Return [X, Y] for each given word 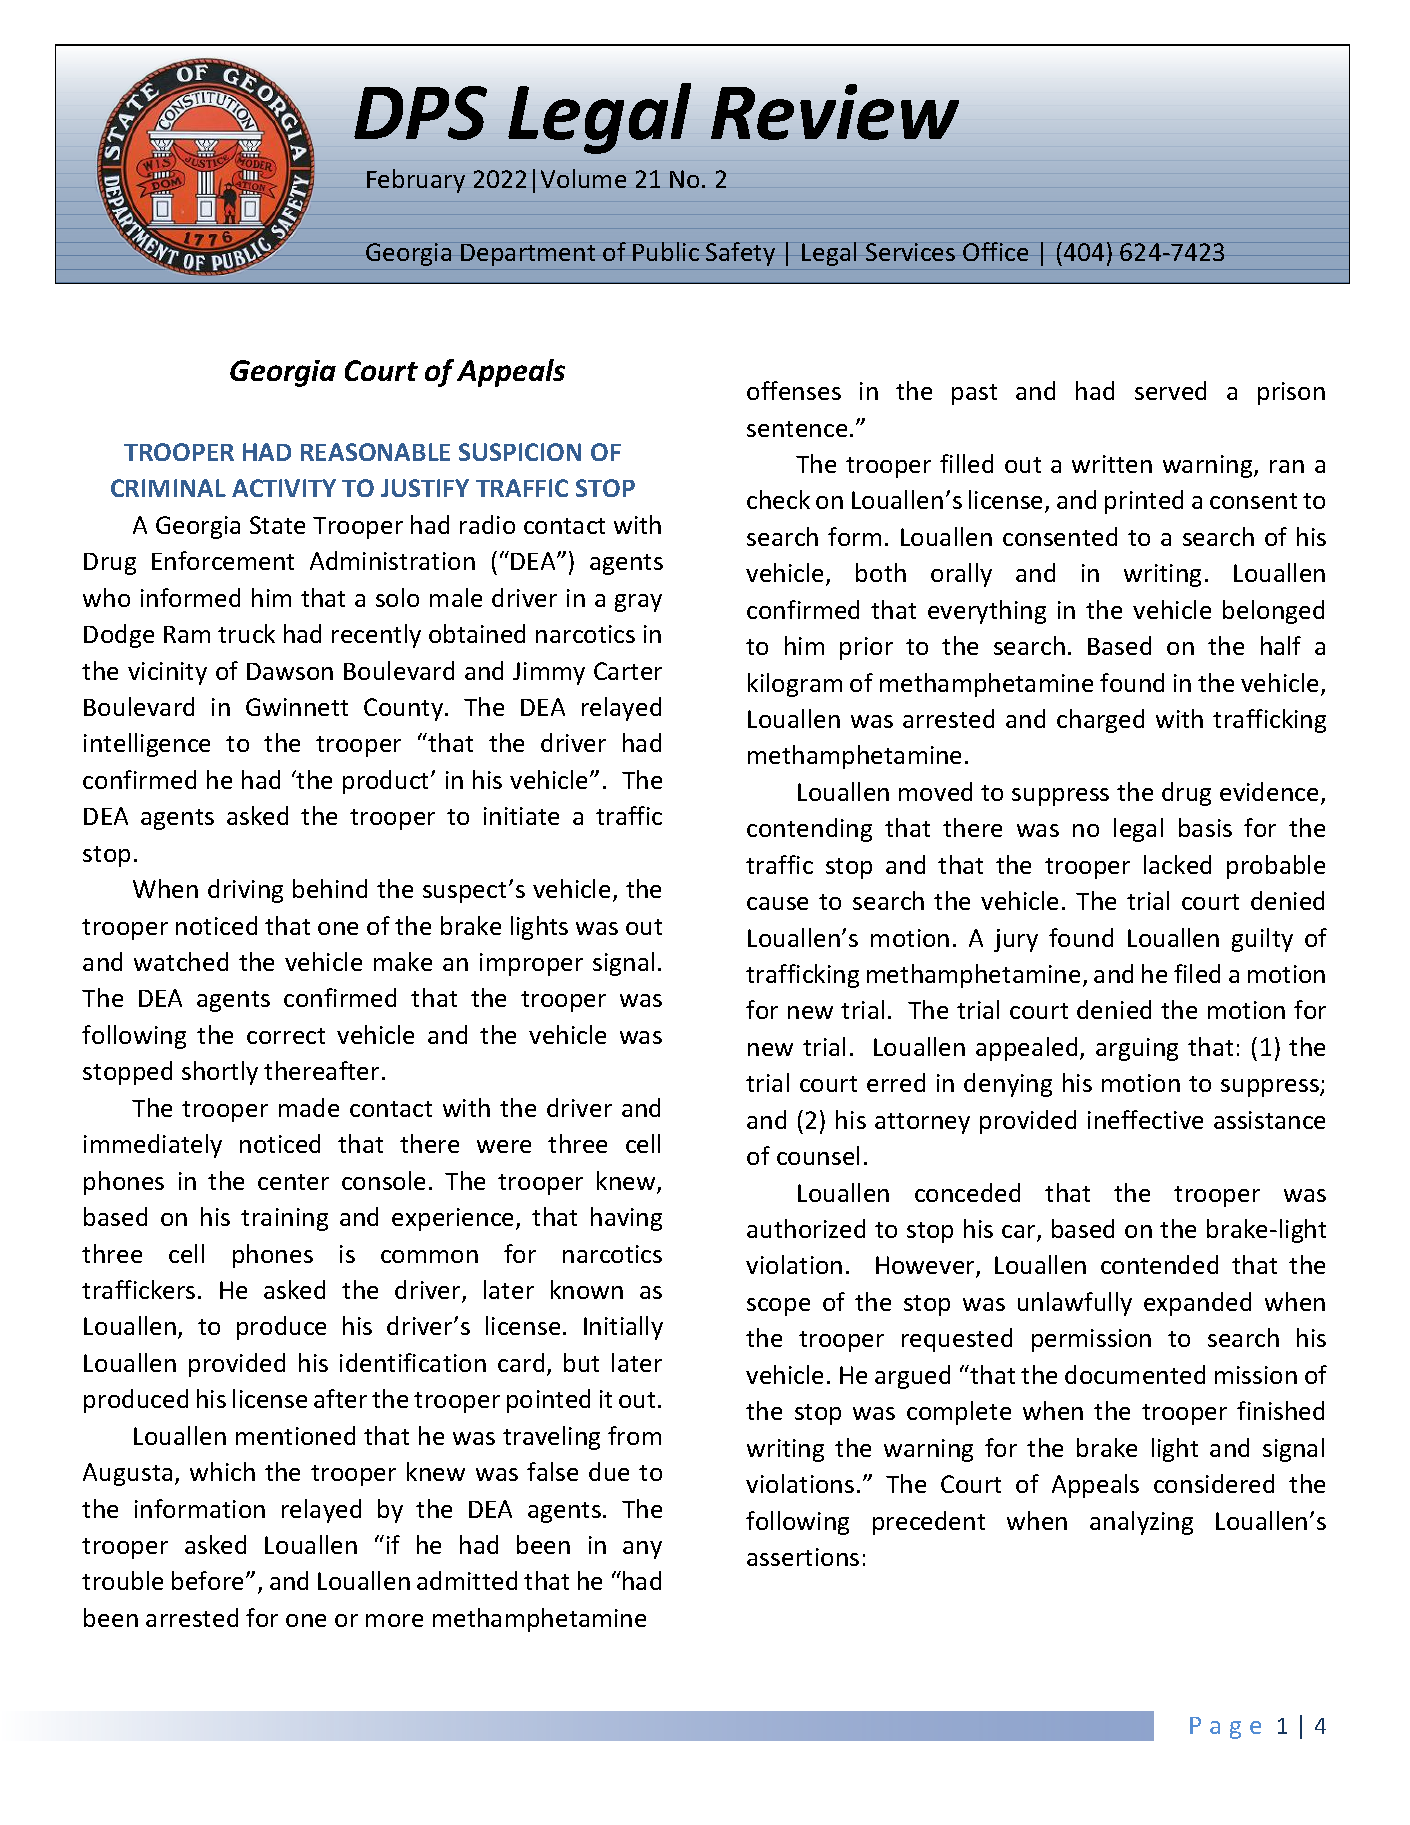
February [416, 181]
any [642, 1550]
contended [1159, 1264]
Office [995, 251]
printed [1144, 502]
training [284, 1219]
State [277, 525]
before [209, 1580]
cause [777, 903]
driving [245, 891]
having [626, 1219]
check [778, 499]
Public [666, 251]
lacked [1177, 864]
